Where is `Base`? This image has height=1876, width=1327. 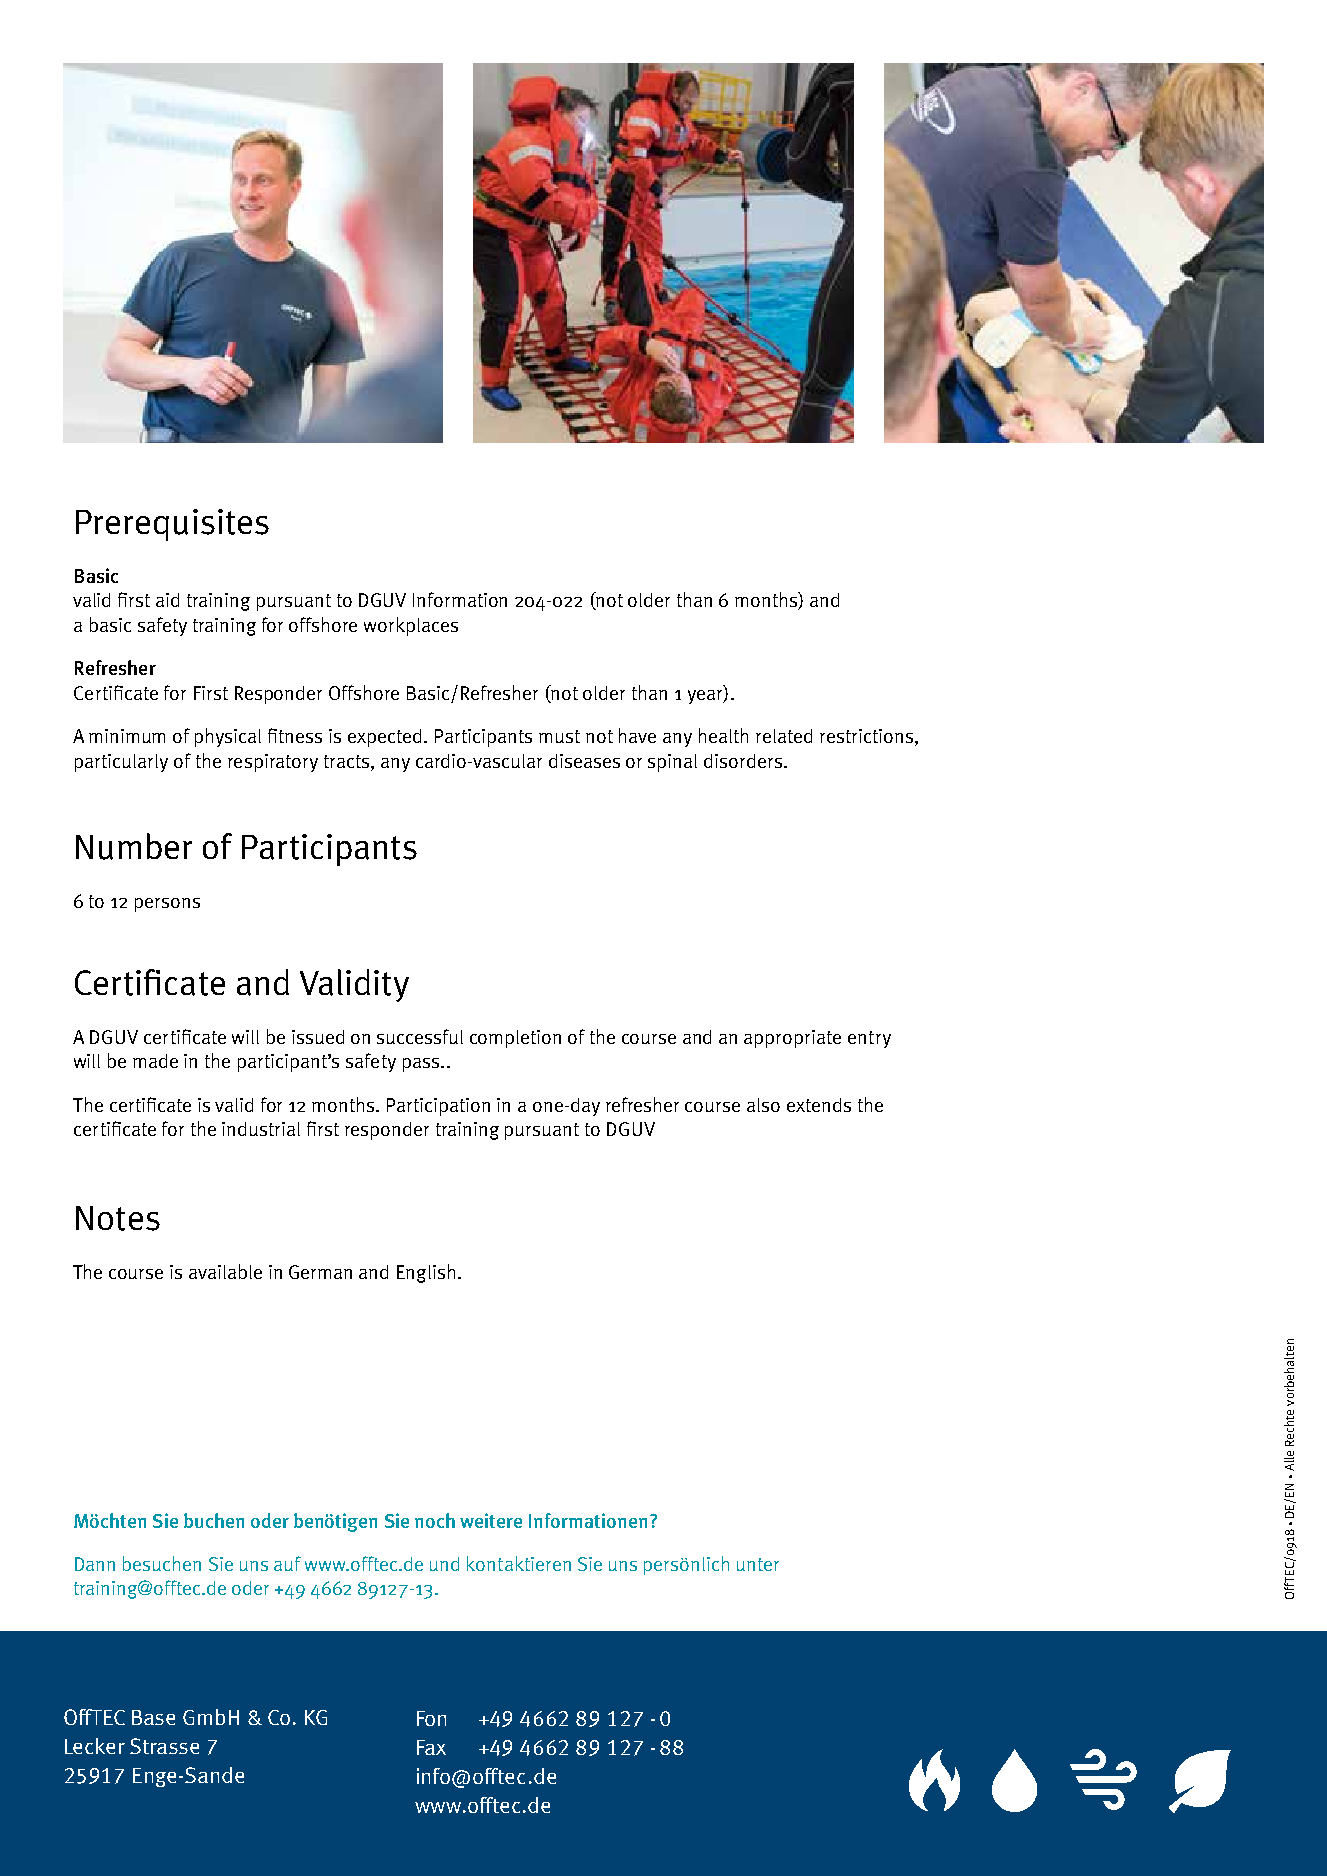 Base is located at coordinates (153, 1717).
